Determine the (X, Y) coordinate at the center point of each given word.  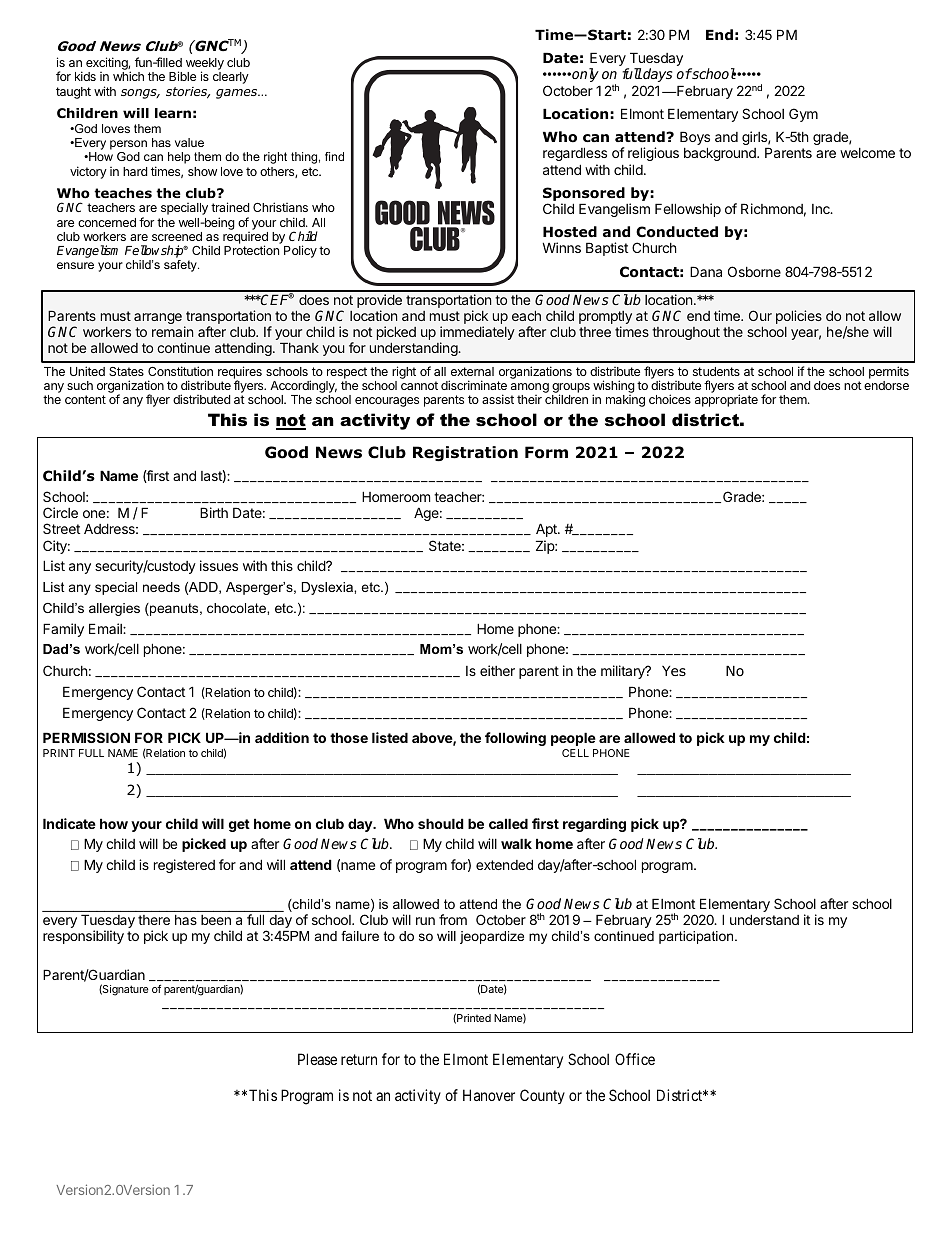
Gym (803, 115)
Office (635, 1059)
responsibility (83, 937)
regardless (575, 154)
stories (188, 93)
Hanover (489, 1095)
